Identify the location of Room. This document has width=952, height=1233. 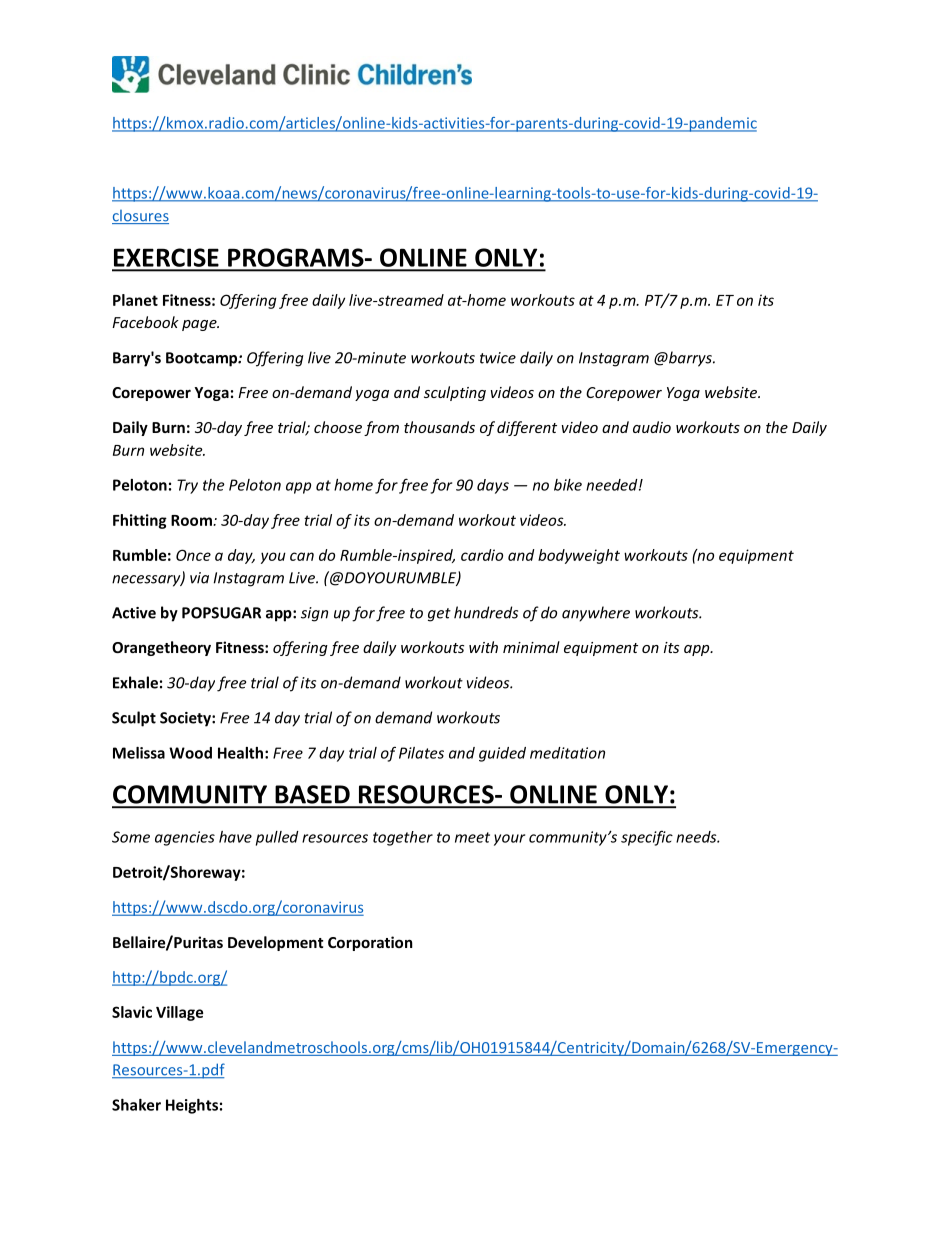
(192, 520).
